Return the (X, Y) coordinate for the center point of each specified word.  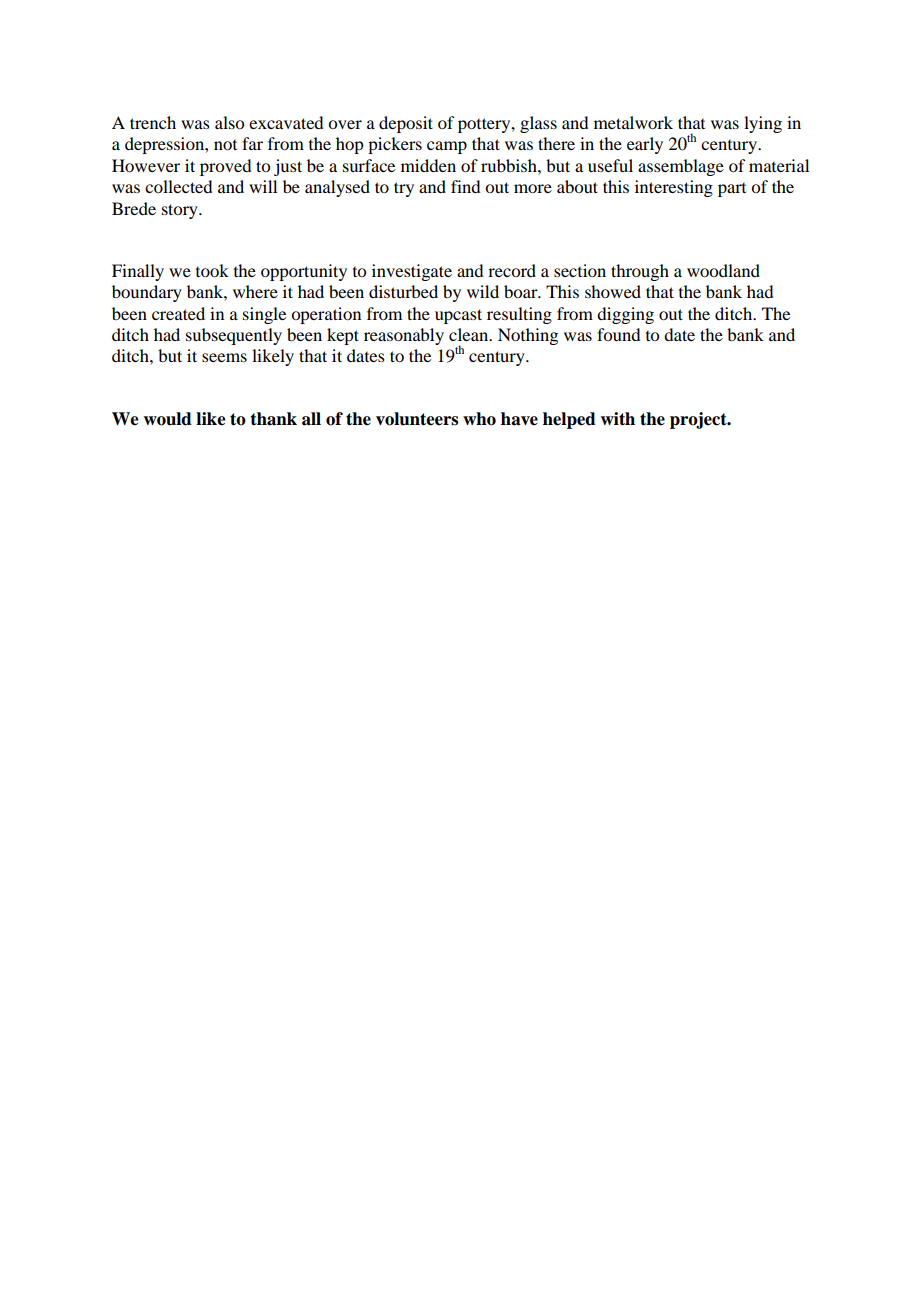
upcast (458, 316)
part (732, 190)
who (479, 419)
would (167, 419)
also (229, 122)
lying (763, 124)
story (181, 211)
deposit (406, 124)
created (178, 313)
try (404, 189)
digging (625, 315)
